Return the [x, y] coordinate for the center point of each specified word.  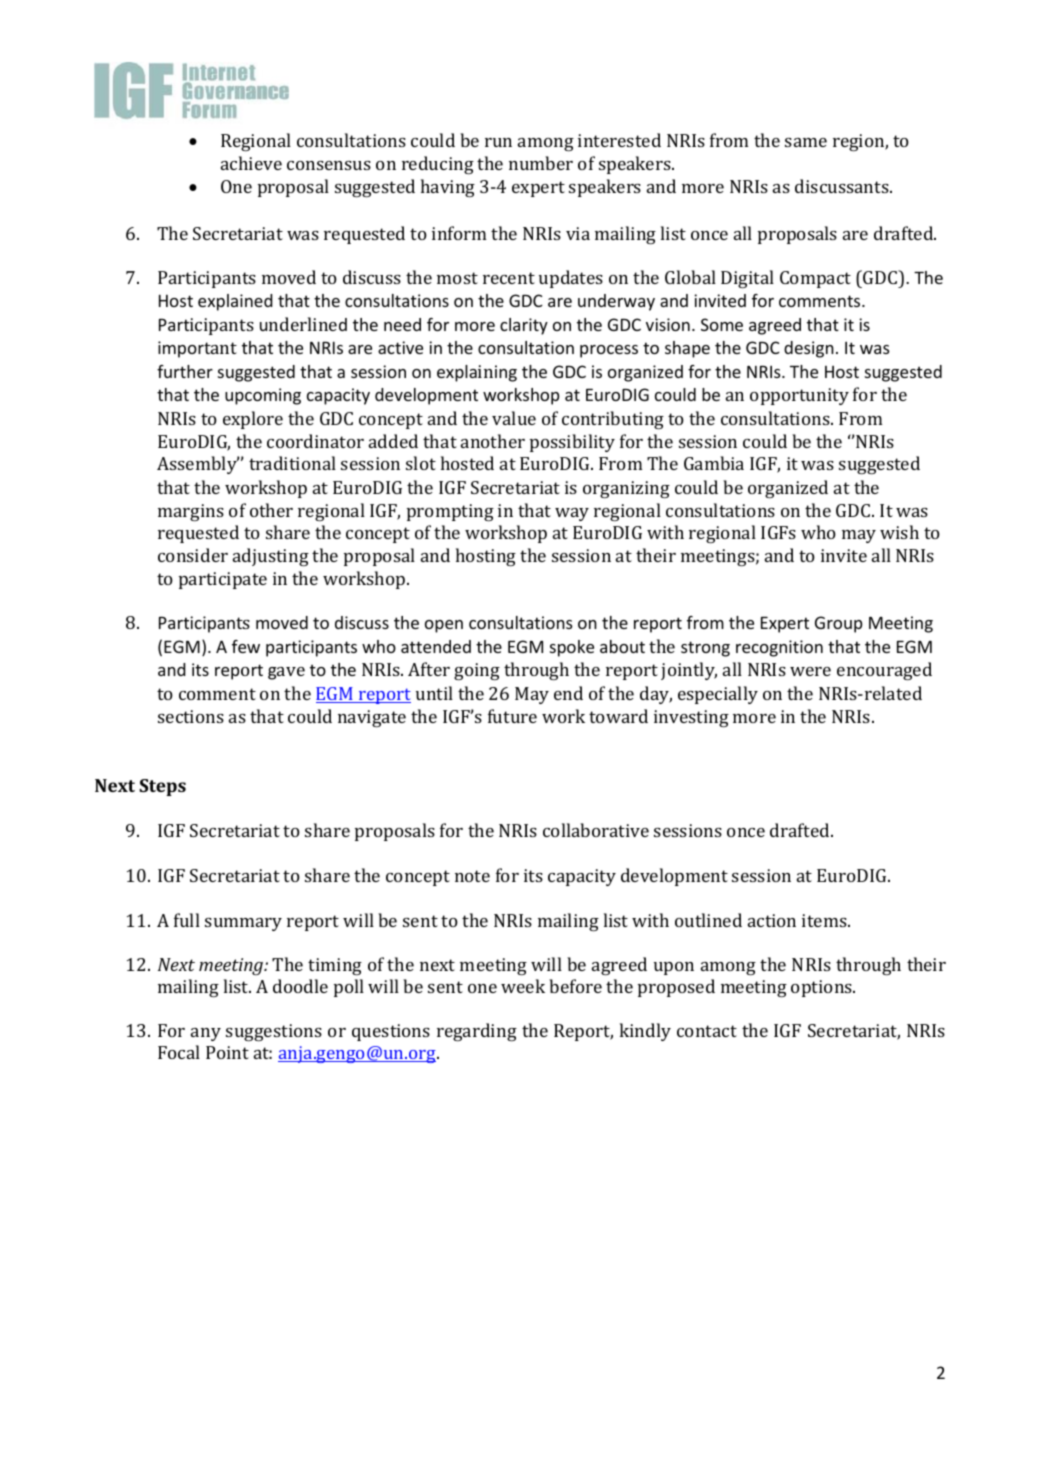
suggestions [274, 1032]
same [806, 142]
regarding [477, 1032]
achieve [251, 163]
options [823, 988]
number [541, 163]
